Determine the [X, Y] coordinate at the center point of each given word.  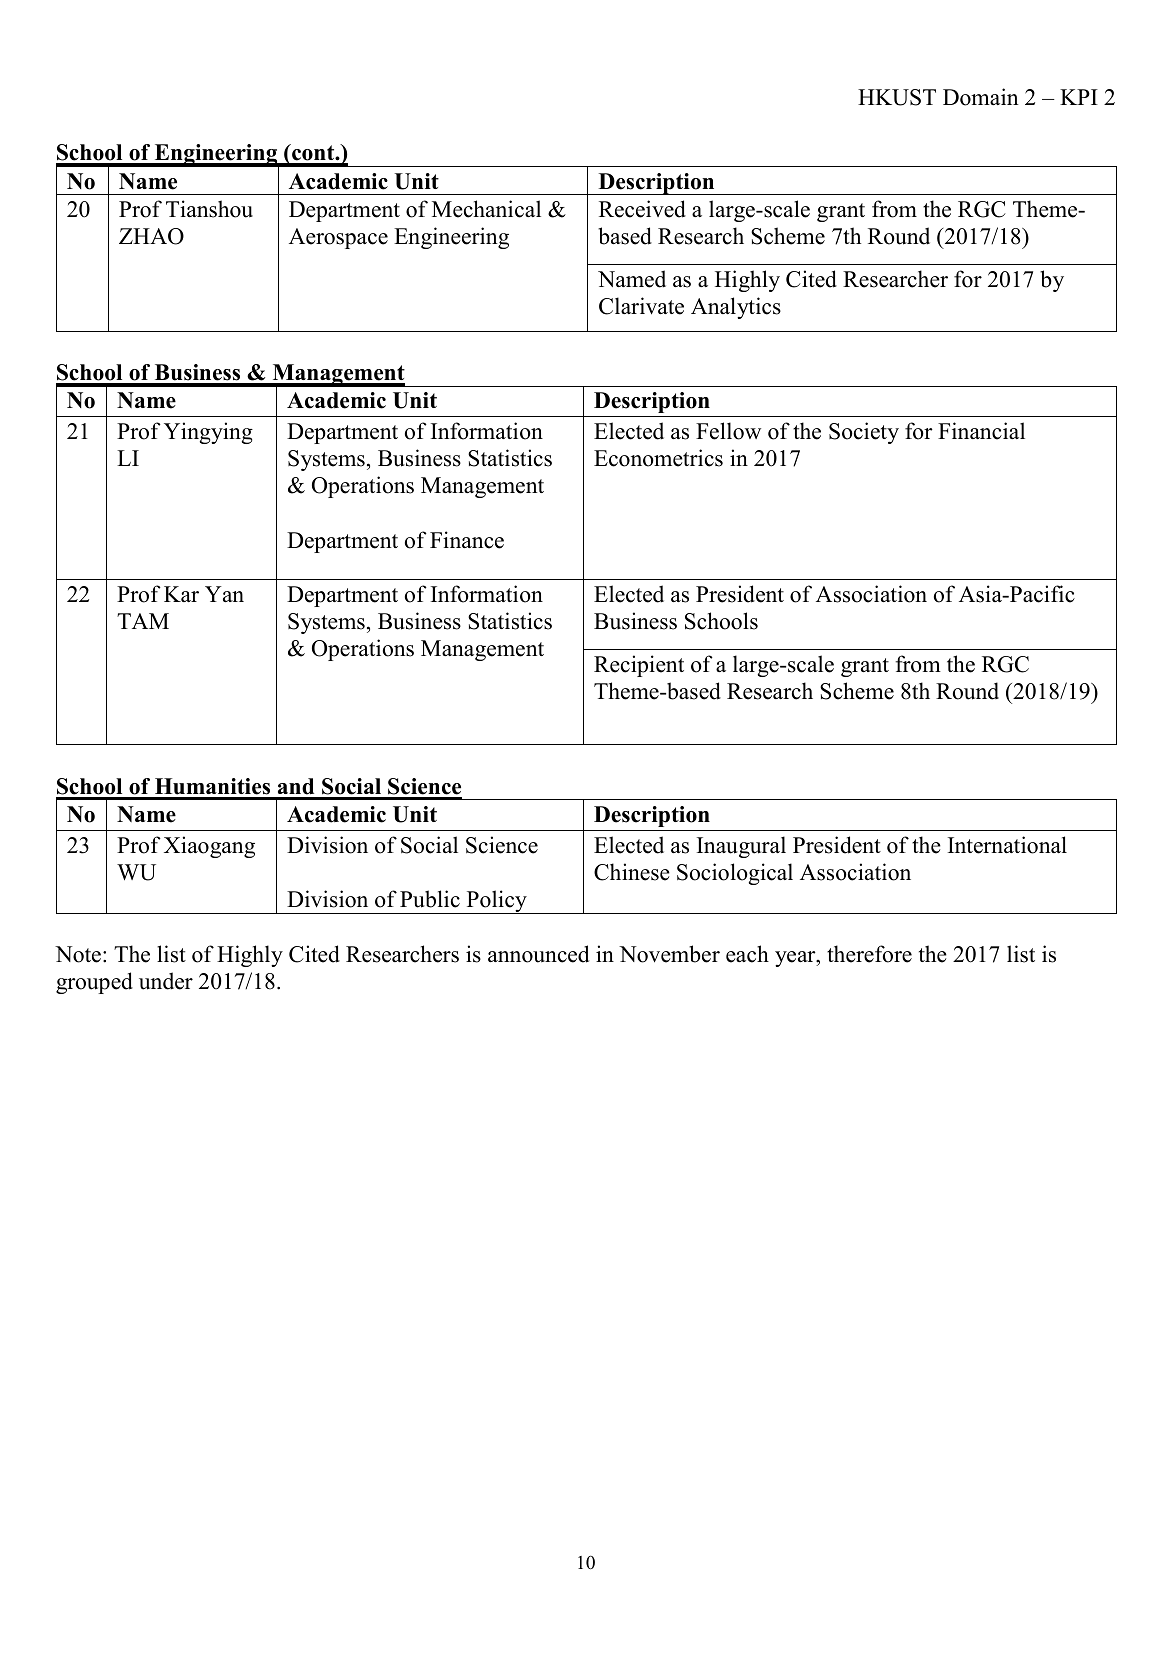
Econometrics [658, 458]
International [1007, 845]
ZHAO [151, 236]
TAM [143, 621]
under [166, 981]
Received [642, 209]
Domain [981, 97]
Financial [981, 431]
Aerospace [338, 238]
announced [538, 954]
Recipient [639, 666]
